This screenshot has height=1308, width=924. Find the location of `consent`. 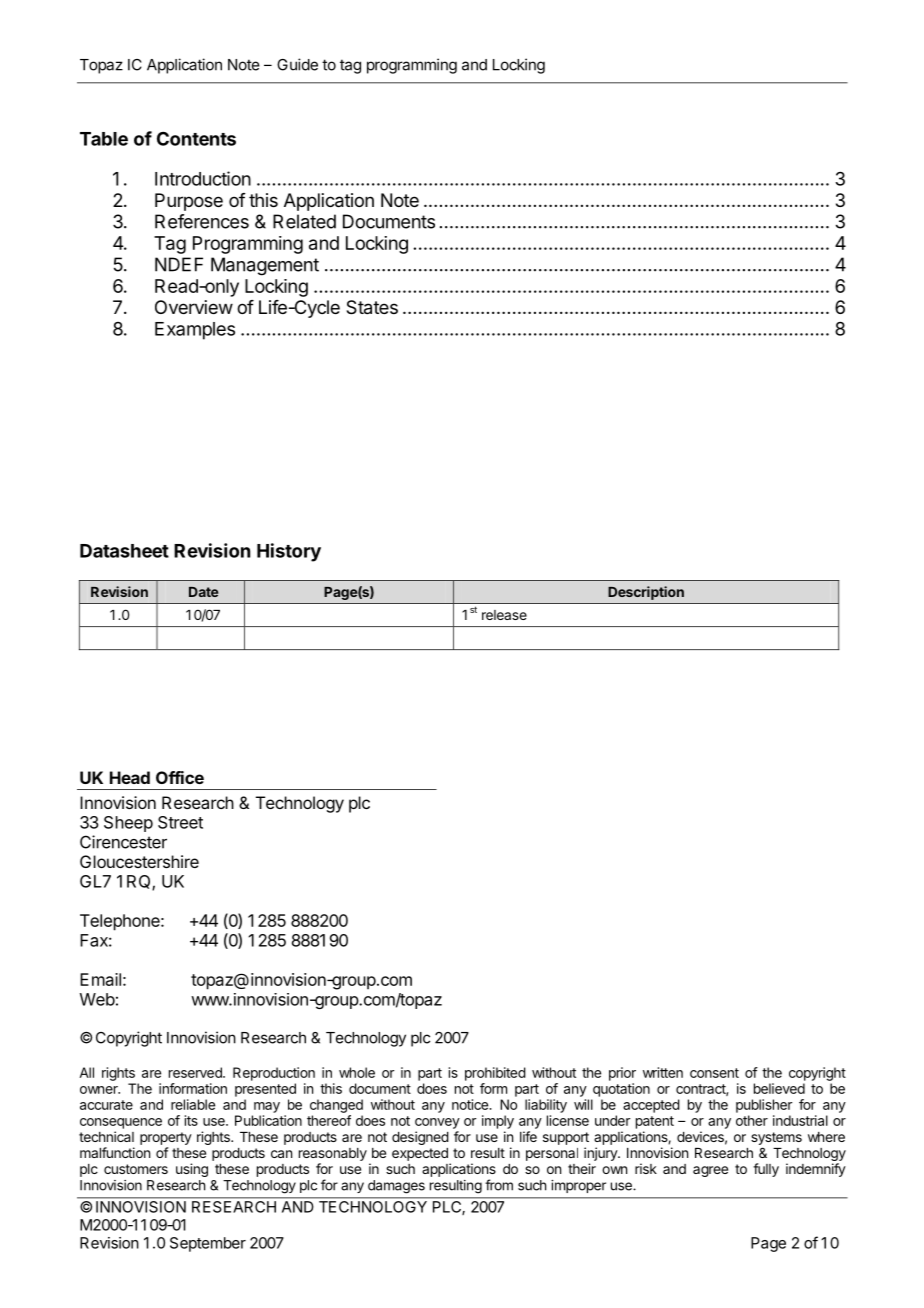

consent is located at coordinates (714, 1073).
